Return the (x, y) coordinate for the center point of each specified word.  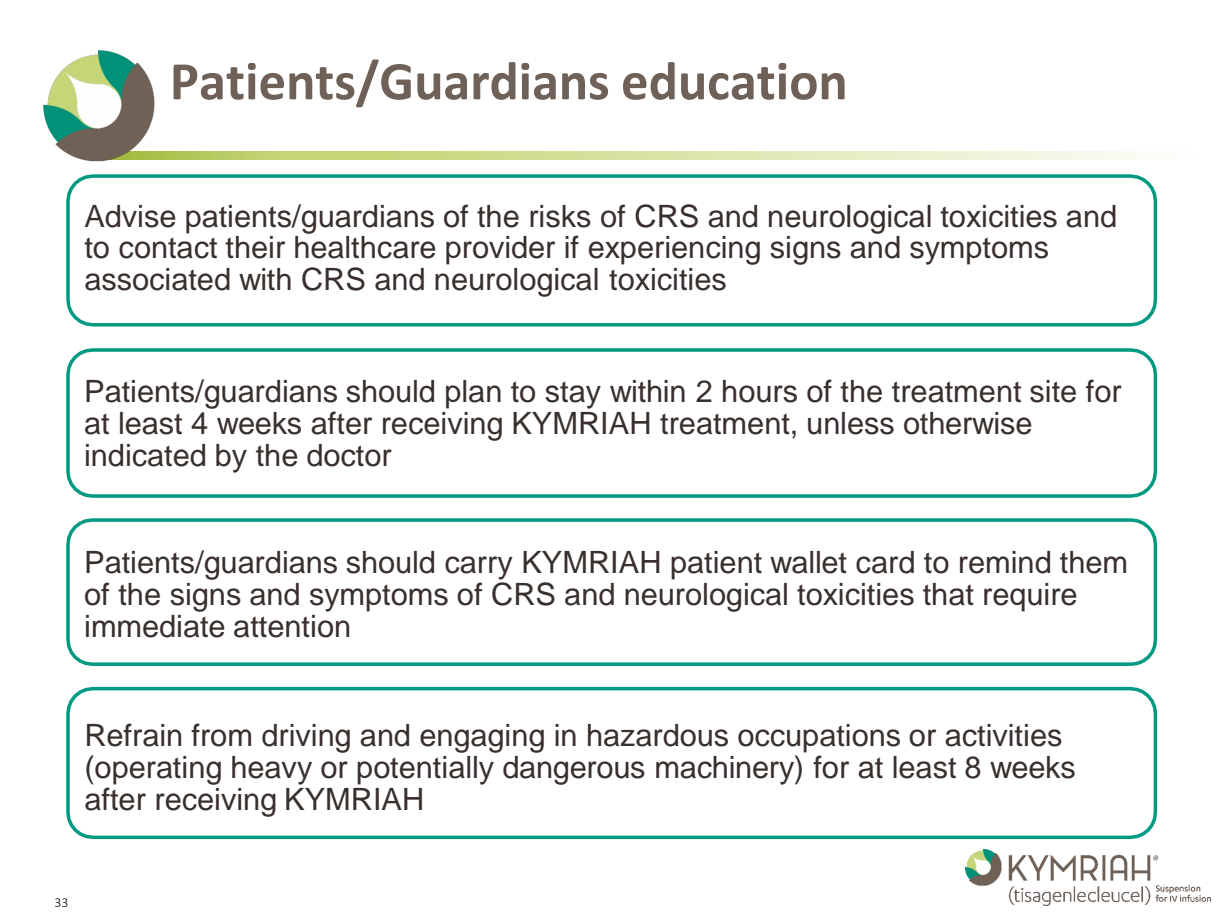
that (948, 594)
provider (500, 250)
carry (479, 568)
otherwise (968, 423)
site (1053, 391)
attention (291, 626)
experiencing (674, 250)
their (255, 247)
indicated (145, 455)
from (221, 735)
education (734, 81)
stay (573, 395)
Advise (130, 216)
